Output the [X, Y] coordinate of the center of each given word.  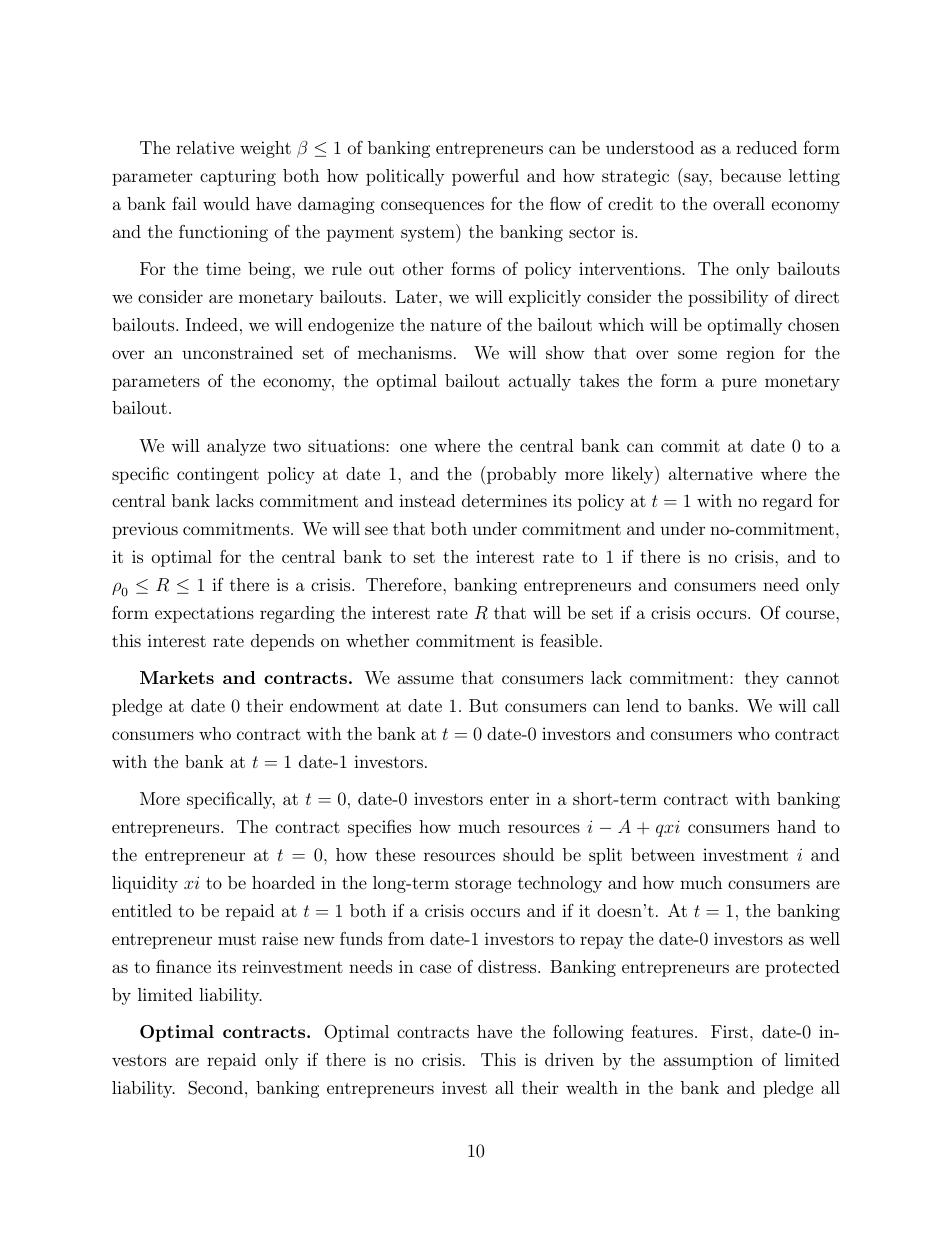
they [762, 679]
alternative [711, 473]
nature [455, 325]
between [663, 854]
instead [427, 500]
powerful [485, 177]
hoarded [283, 882]
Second [217, 1088]
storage [483, 885]
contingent [218, 475]
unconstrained [237, 352]
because [750, 175]
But [483, 705]
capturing [238, 177]
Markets [177, 677]
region [751, 354]
